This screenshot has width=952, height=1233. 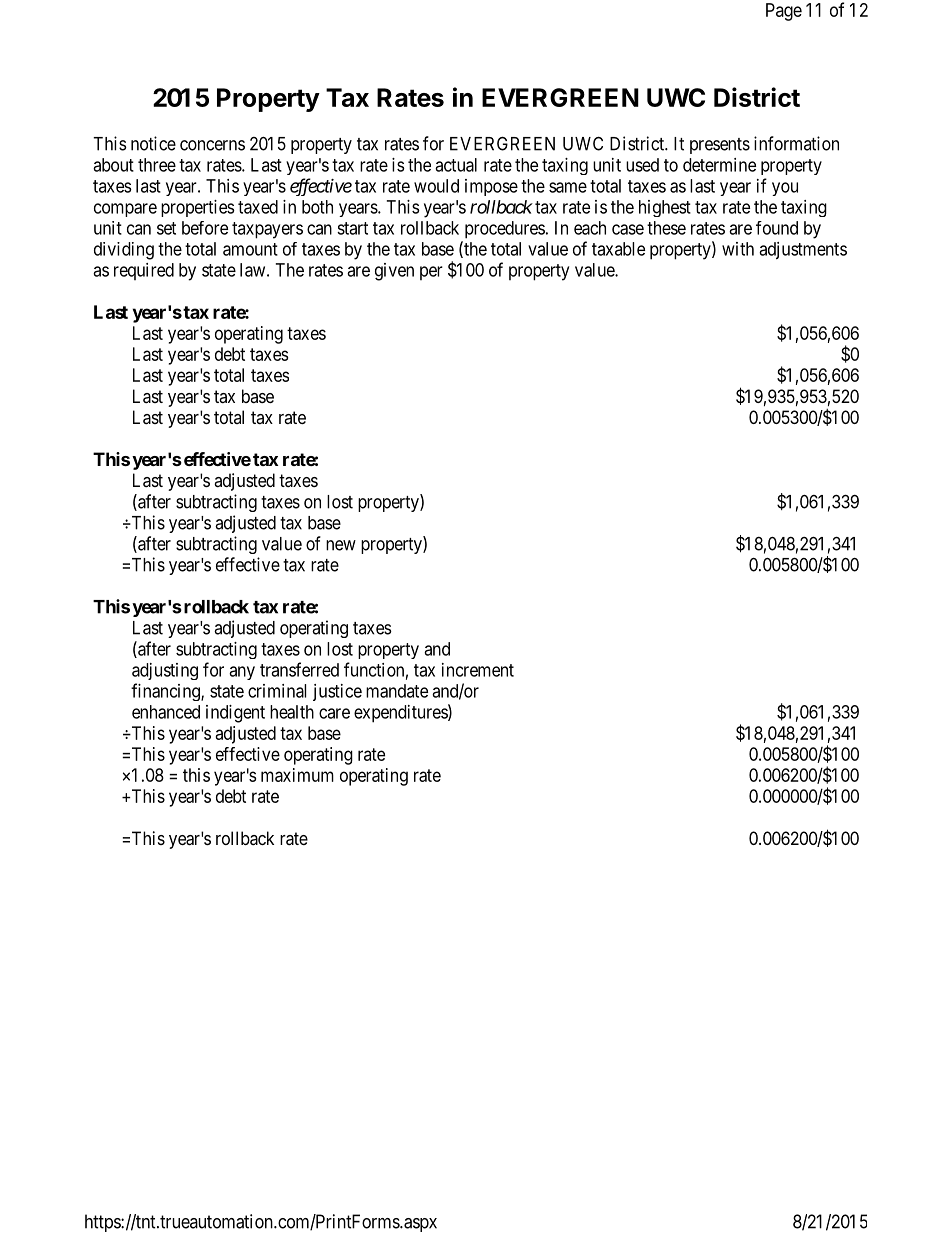 I want to click on mandate, so click(x=397, y=691).
